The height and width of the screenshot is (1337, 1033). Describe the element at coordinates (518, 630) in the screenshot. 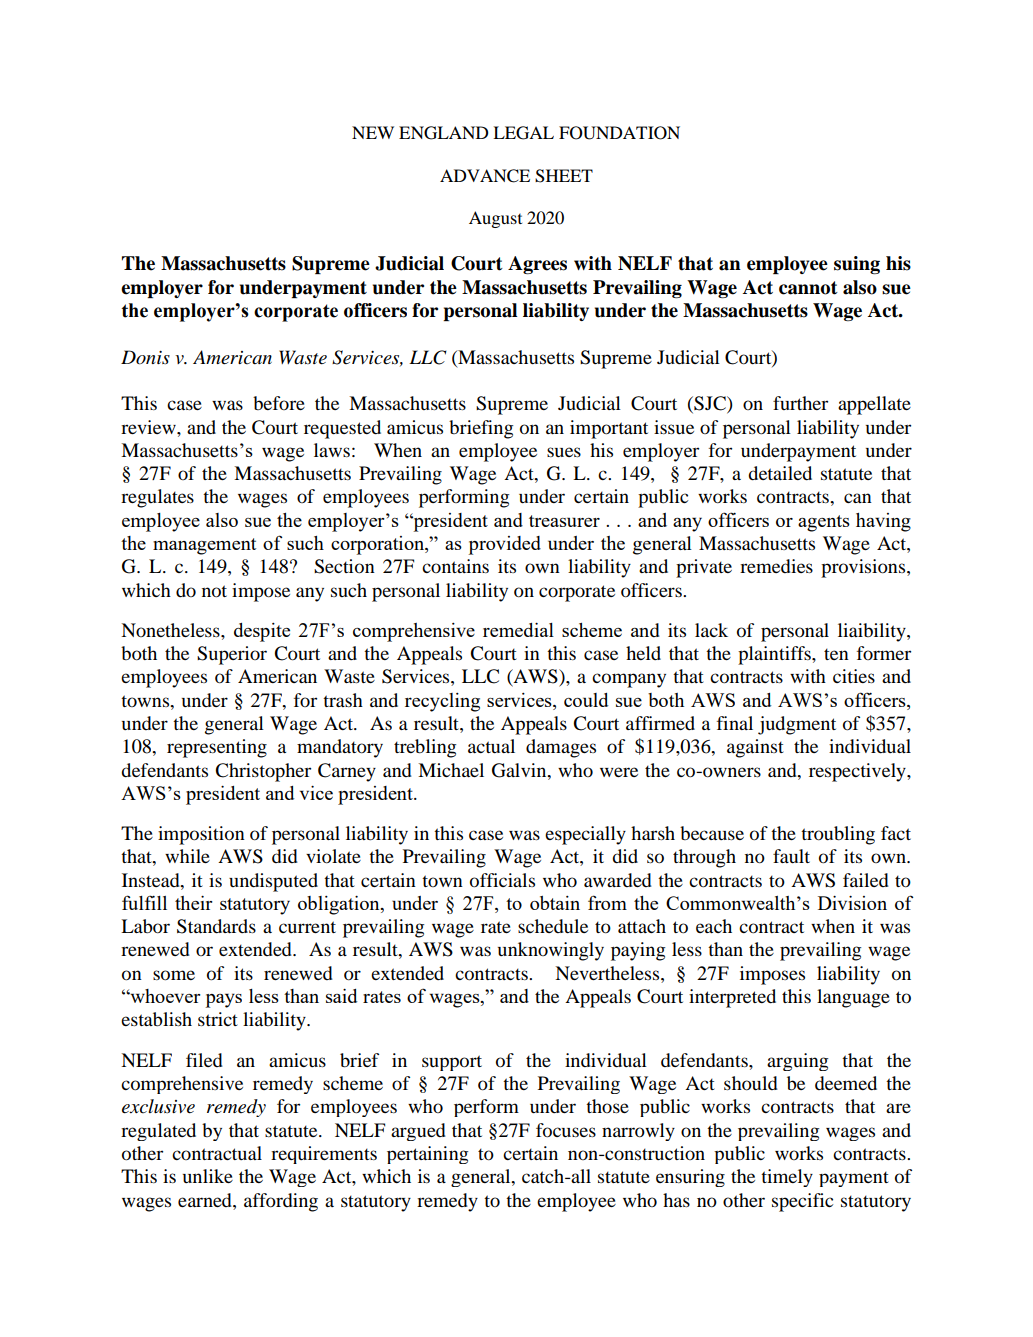

I see `remedial` at that location.
